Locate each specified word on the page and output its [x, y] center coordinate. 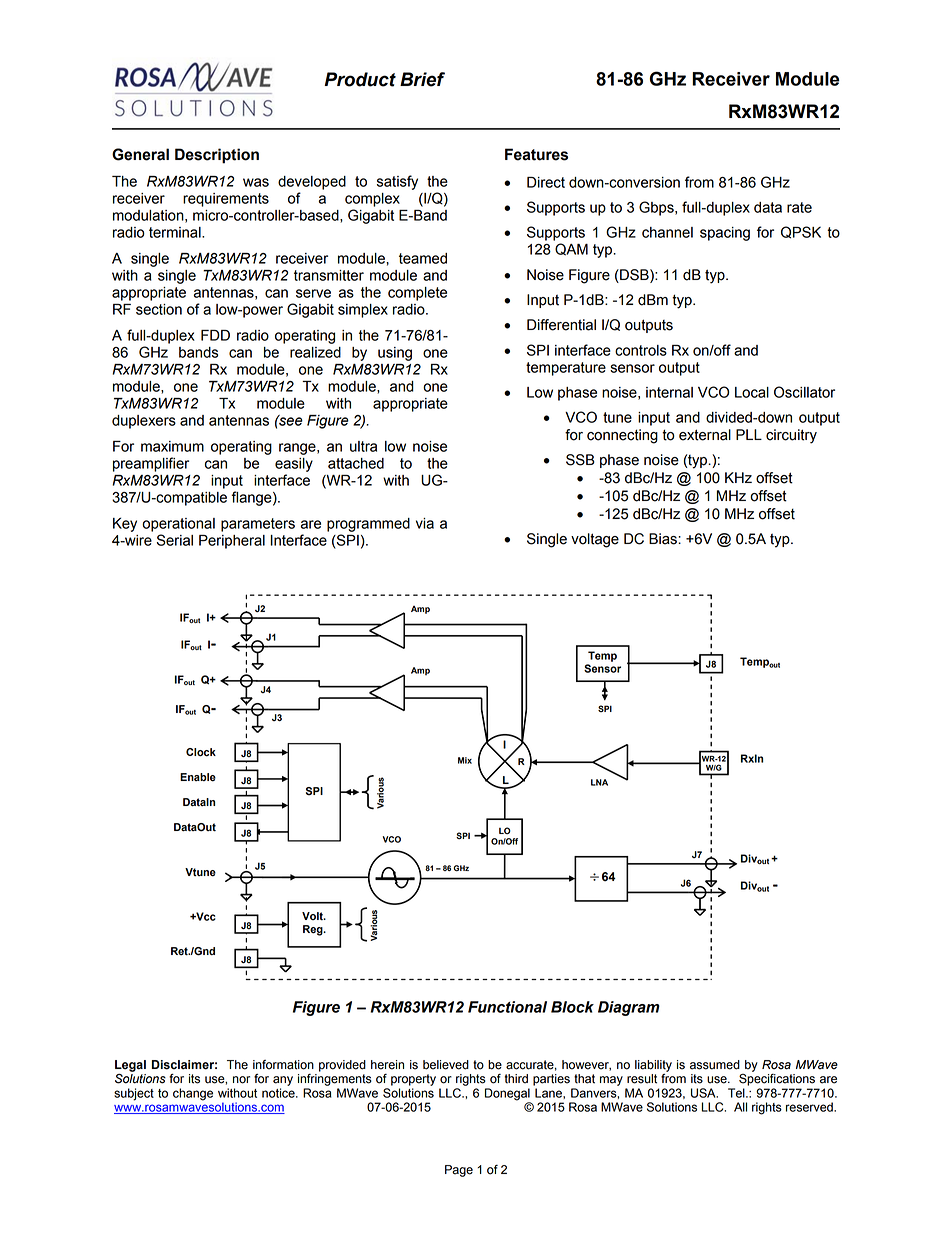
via [425, 523]
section [159, 309]
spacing [725, 234]
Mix [465, 760]
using [395, 354]
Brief [422, 79]
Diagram [629, 1008]
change [193, 1094]
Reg [314, 930]
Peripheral [232, 542]
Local [752, 392]
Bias [664, 539]
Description [217, 156]
